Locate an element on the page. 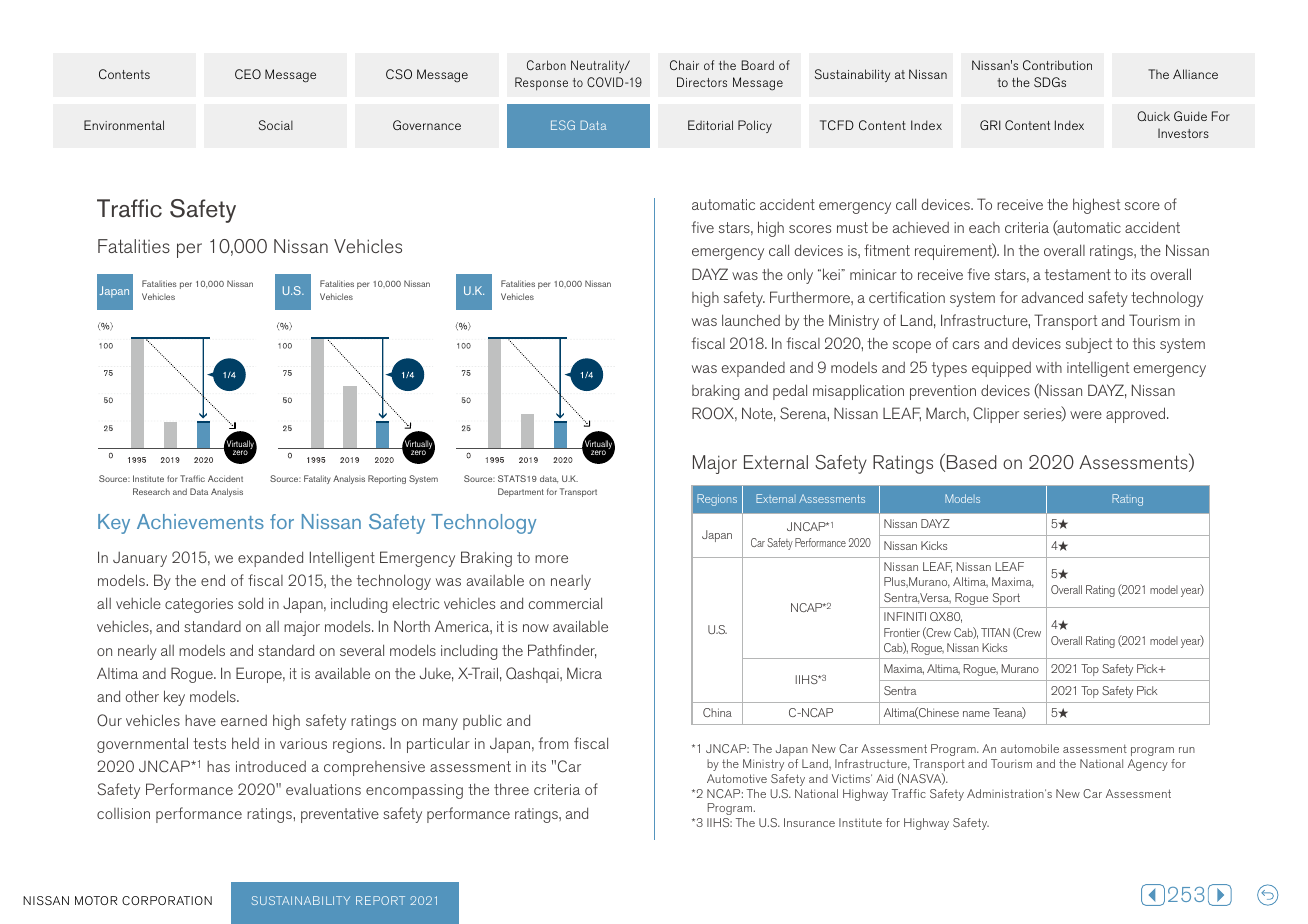  Micra is located at coordinates (584, 673).
